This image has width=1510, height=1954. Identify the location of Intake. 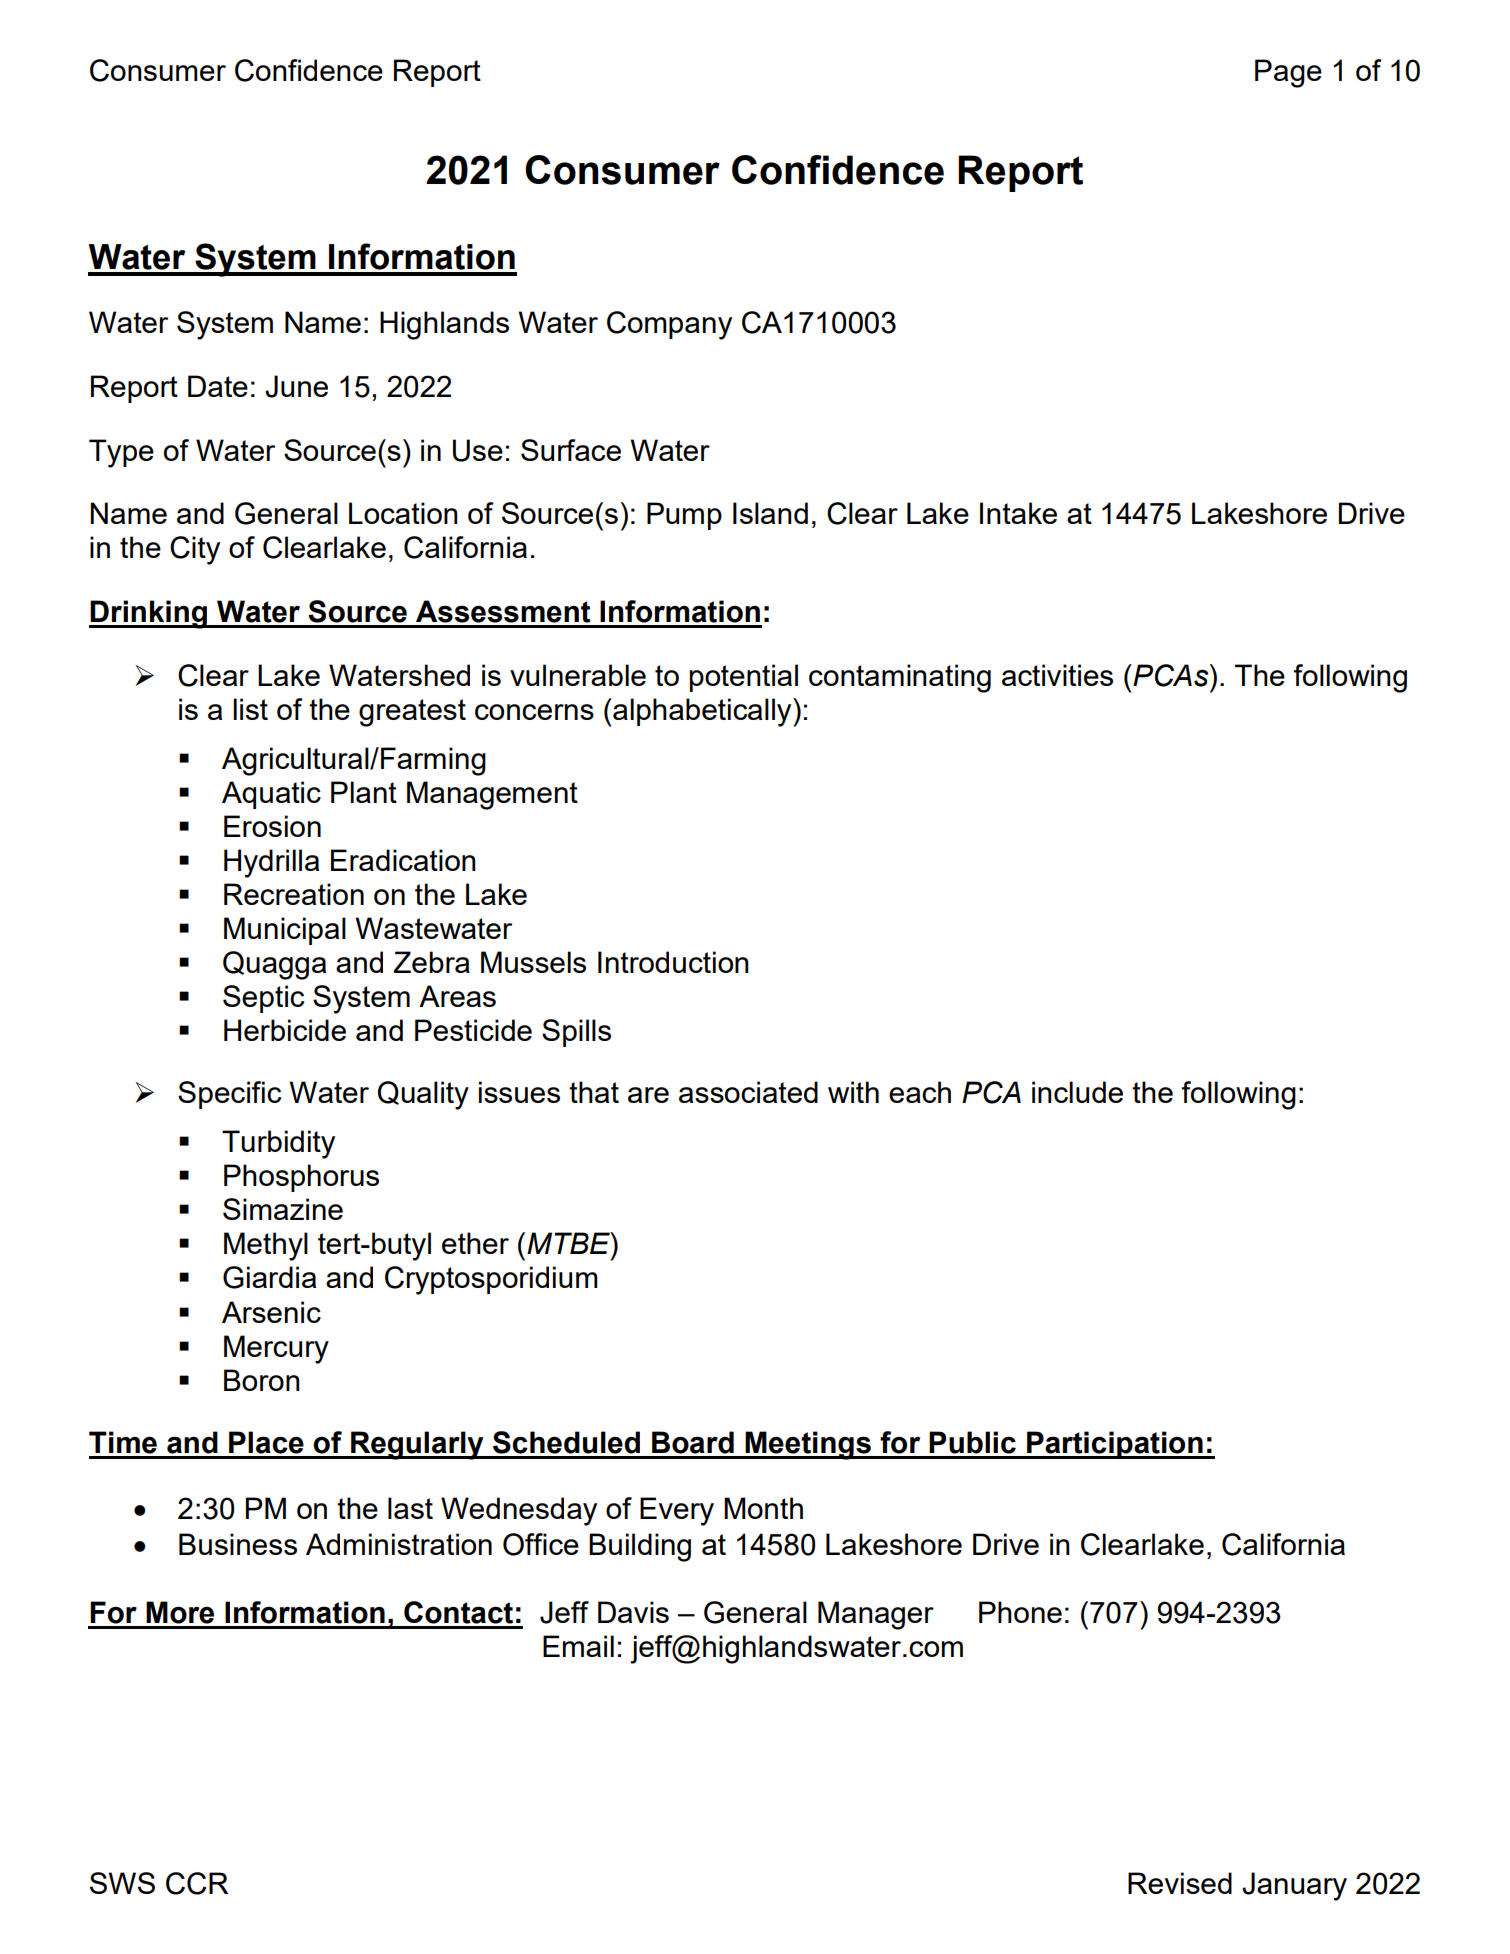
(1018, 513).
